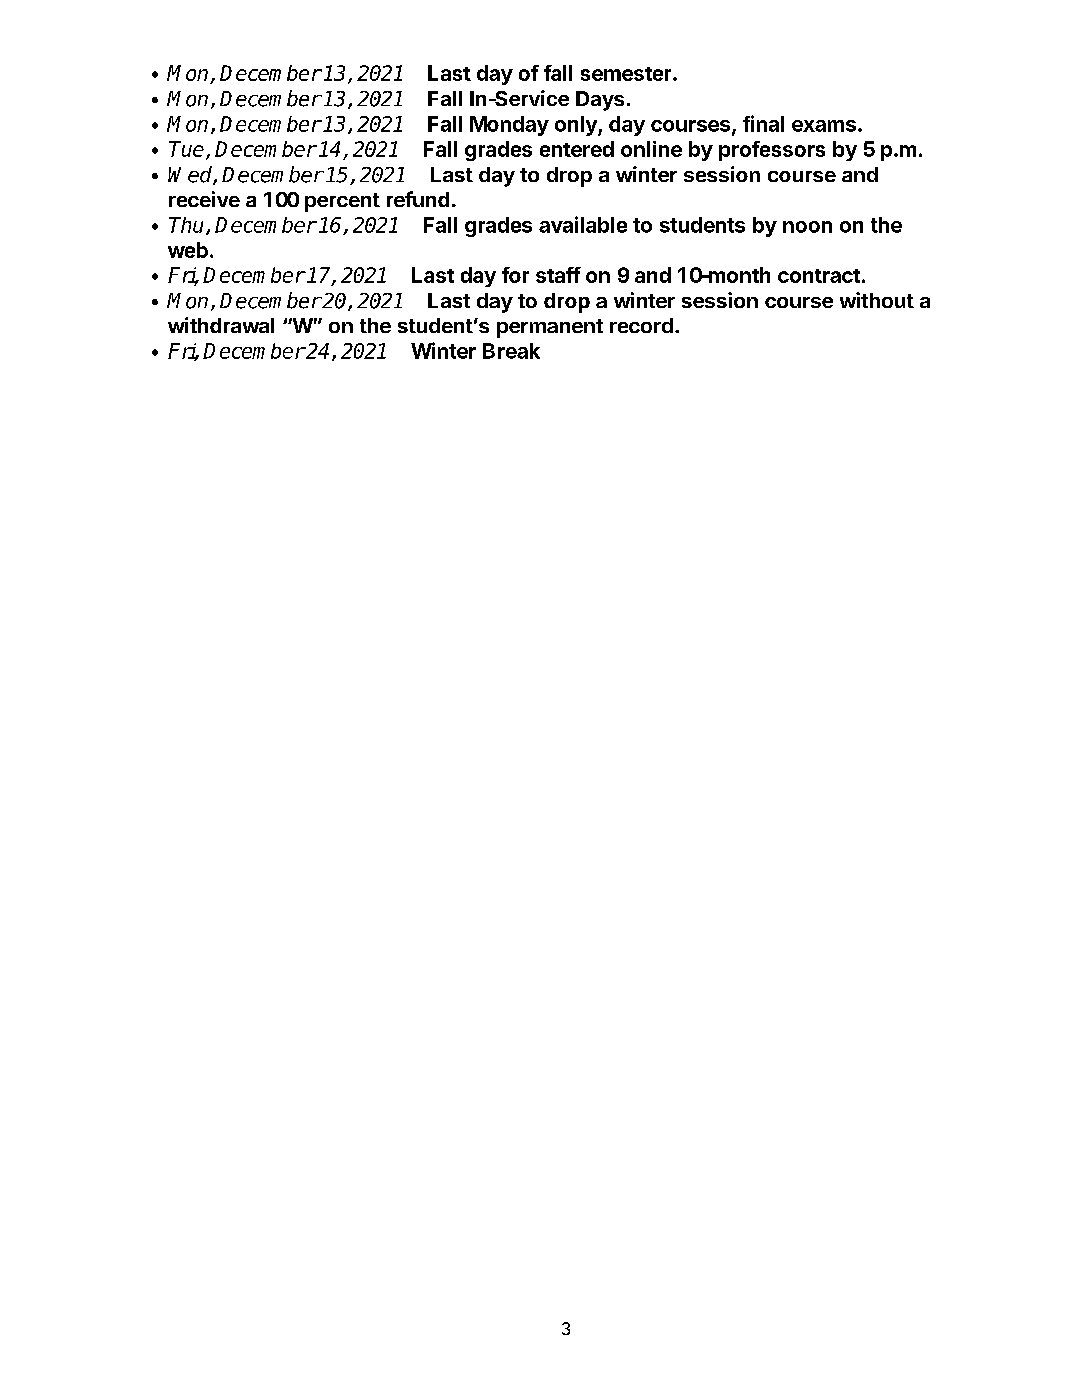 This image has height=1383, width=1068. I want to click on Break, so click(511, 351).
